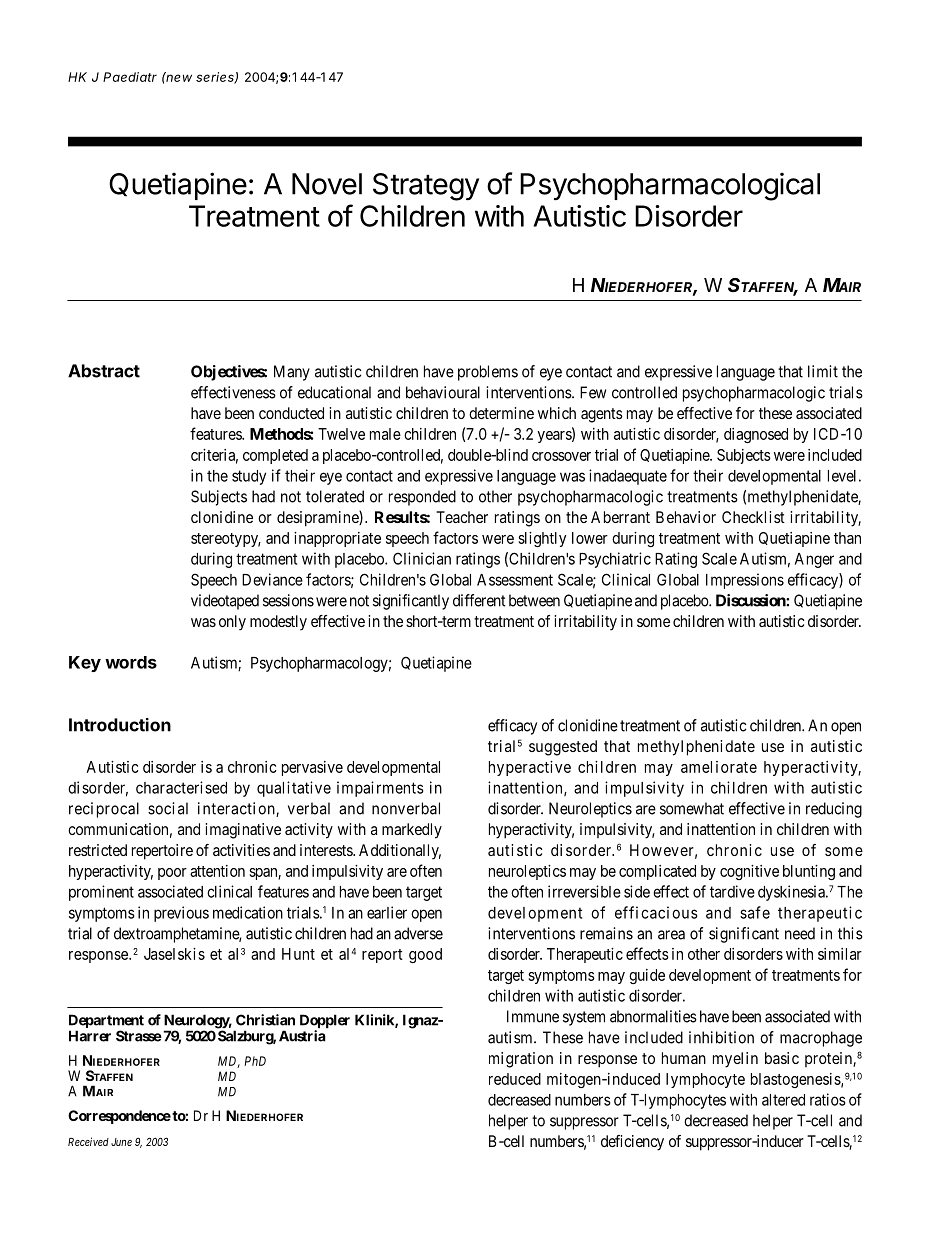 The width and height of the page is (952, 1248). What do you see at coordinates (327, 184) in the page?
I see `Novel` at bounding box center [327, 184].
